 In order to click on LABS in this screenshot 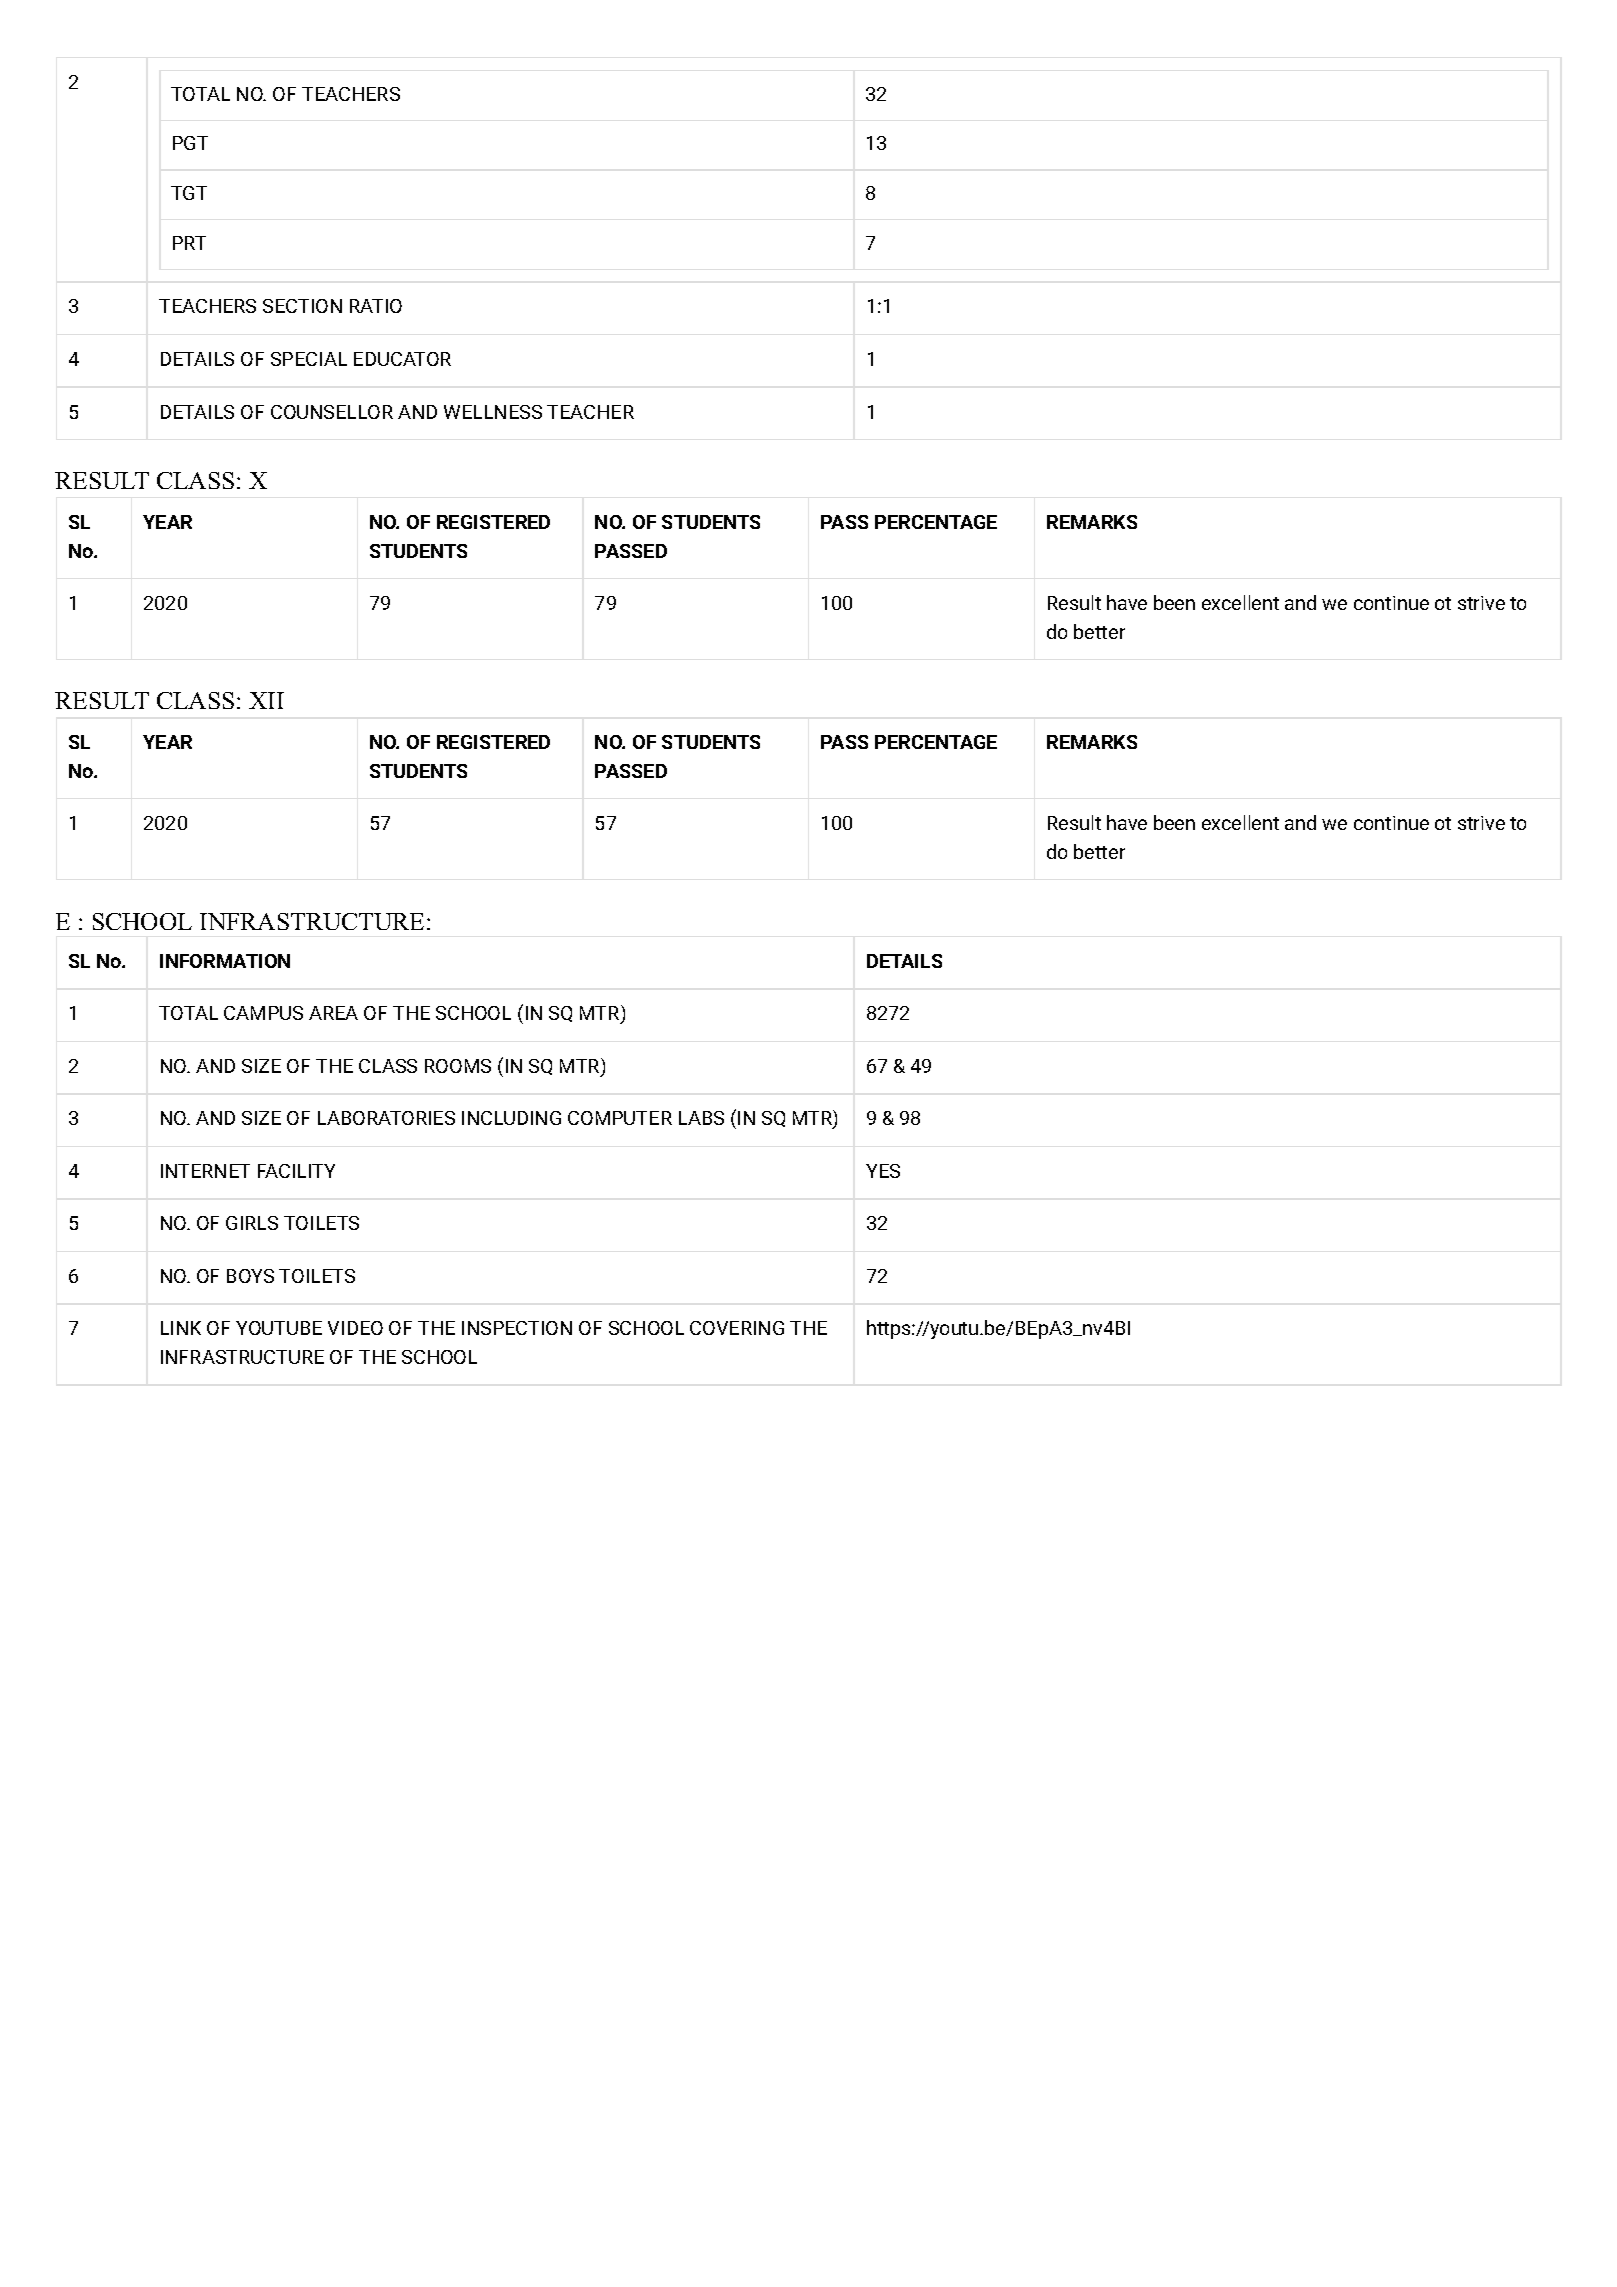, I will do `click(701, 1118)`.
